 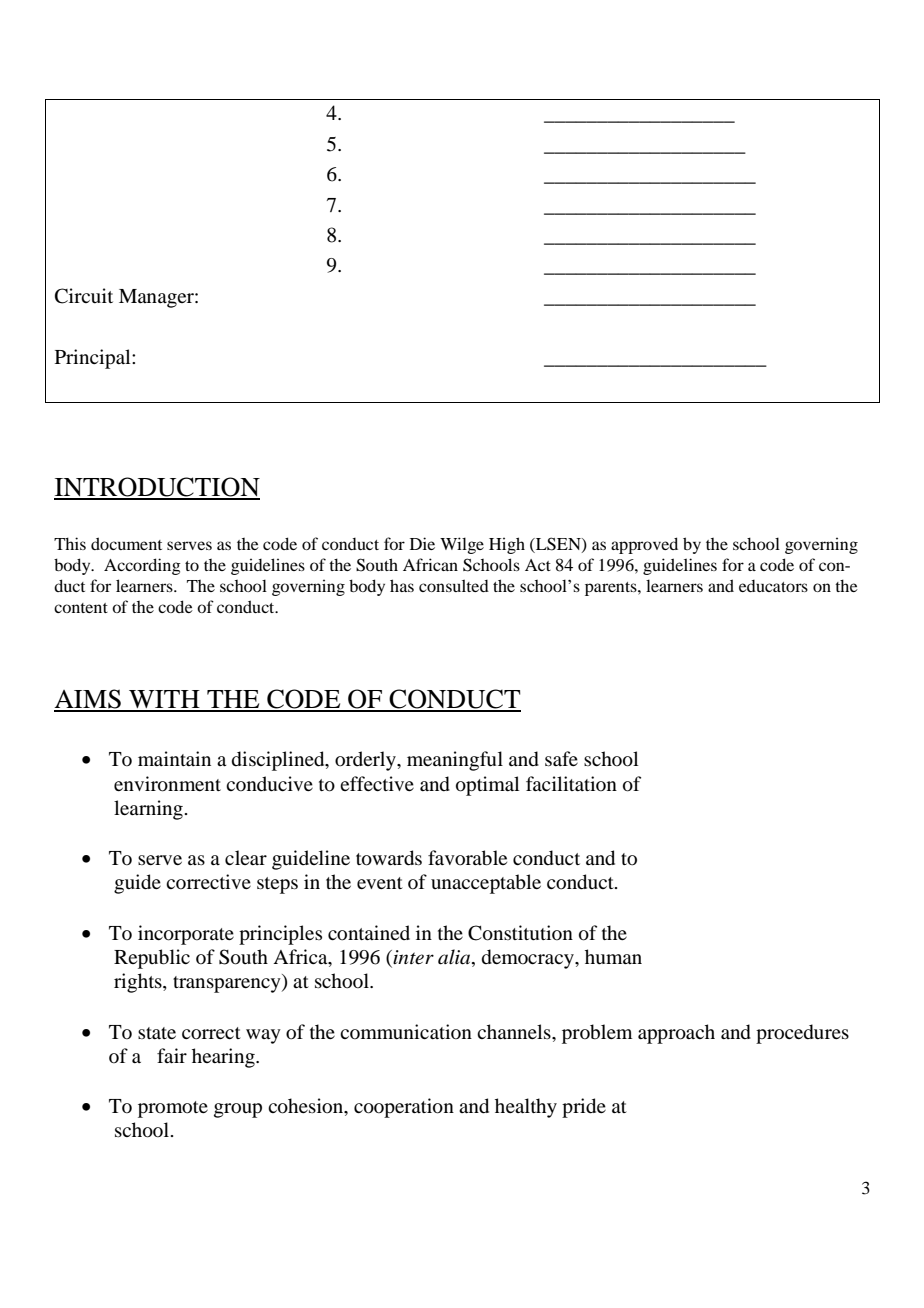 I want to click on promote, so click(x=173, y=1109).
